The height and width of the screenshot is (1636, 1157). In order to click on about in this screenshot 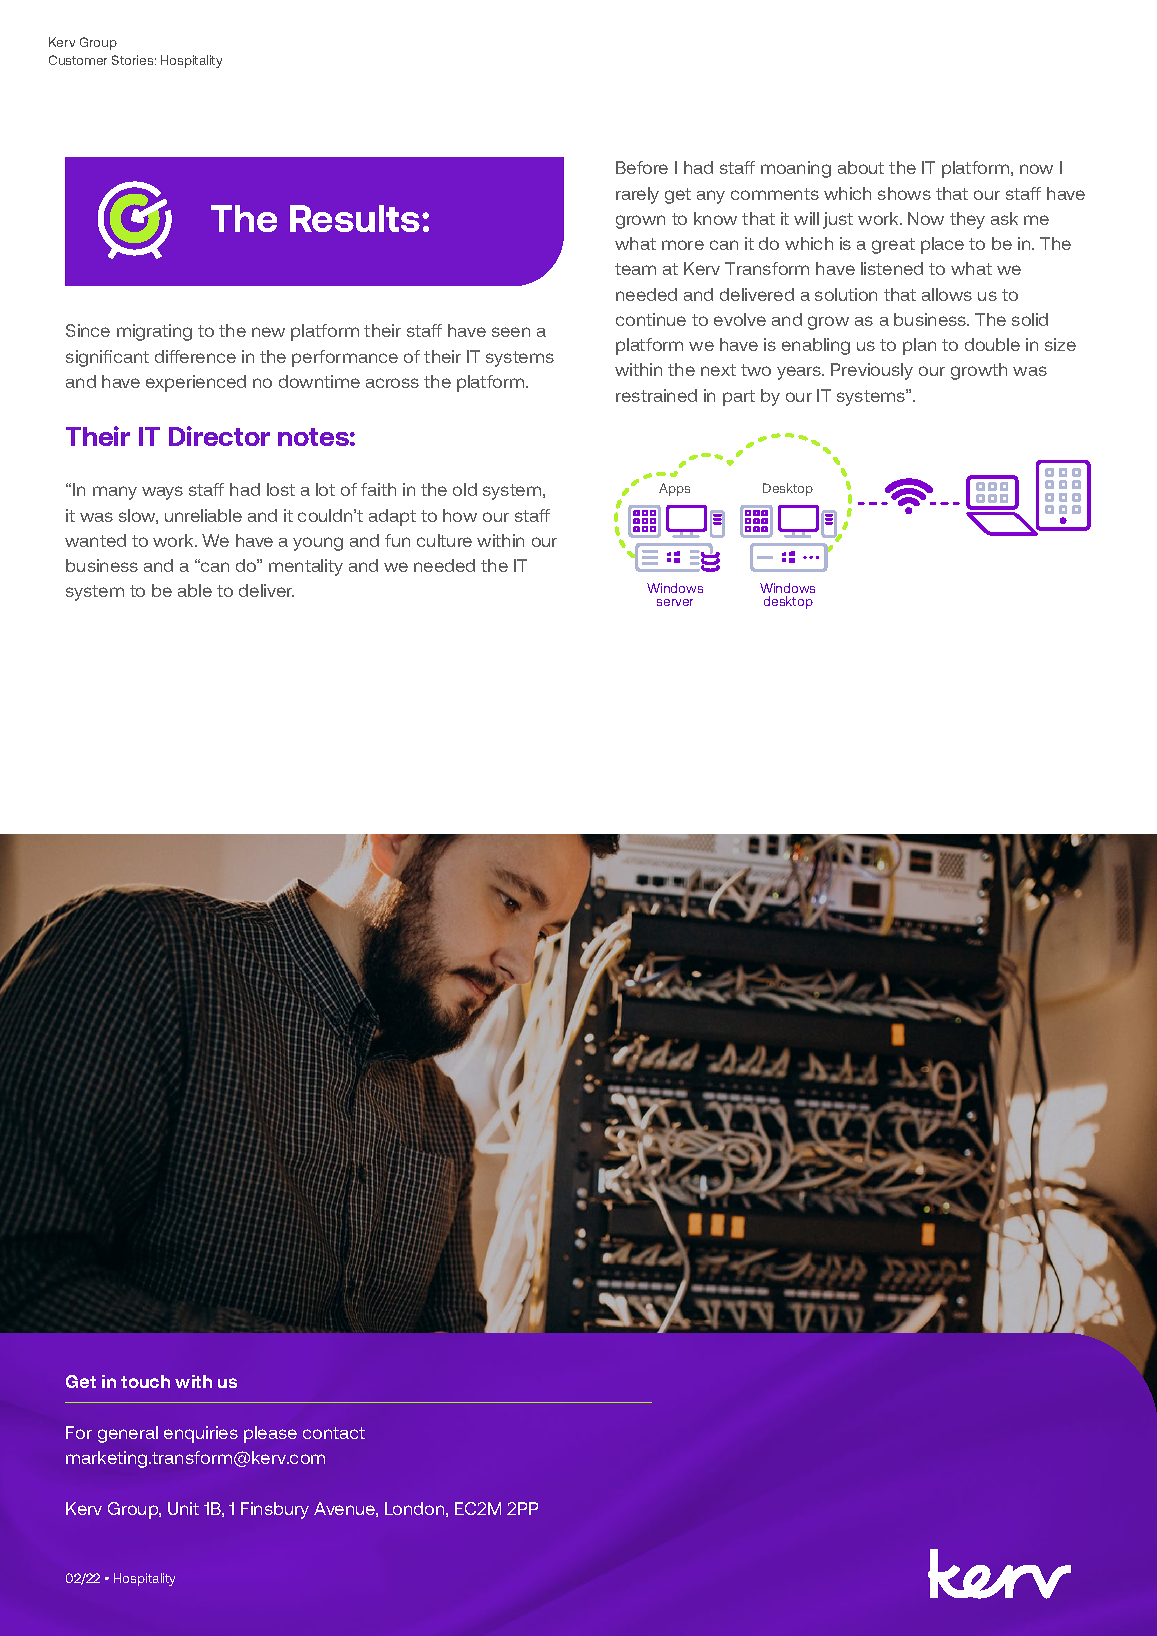, I will do `click(861, 167)`.
